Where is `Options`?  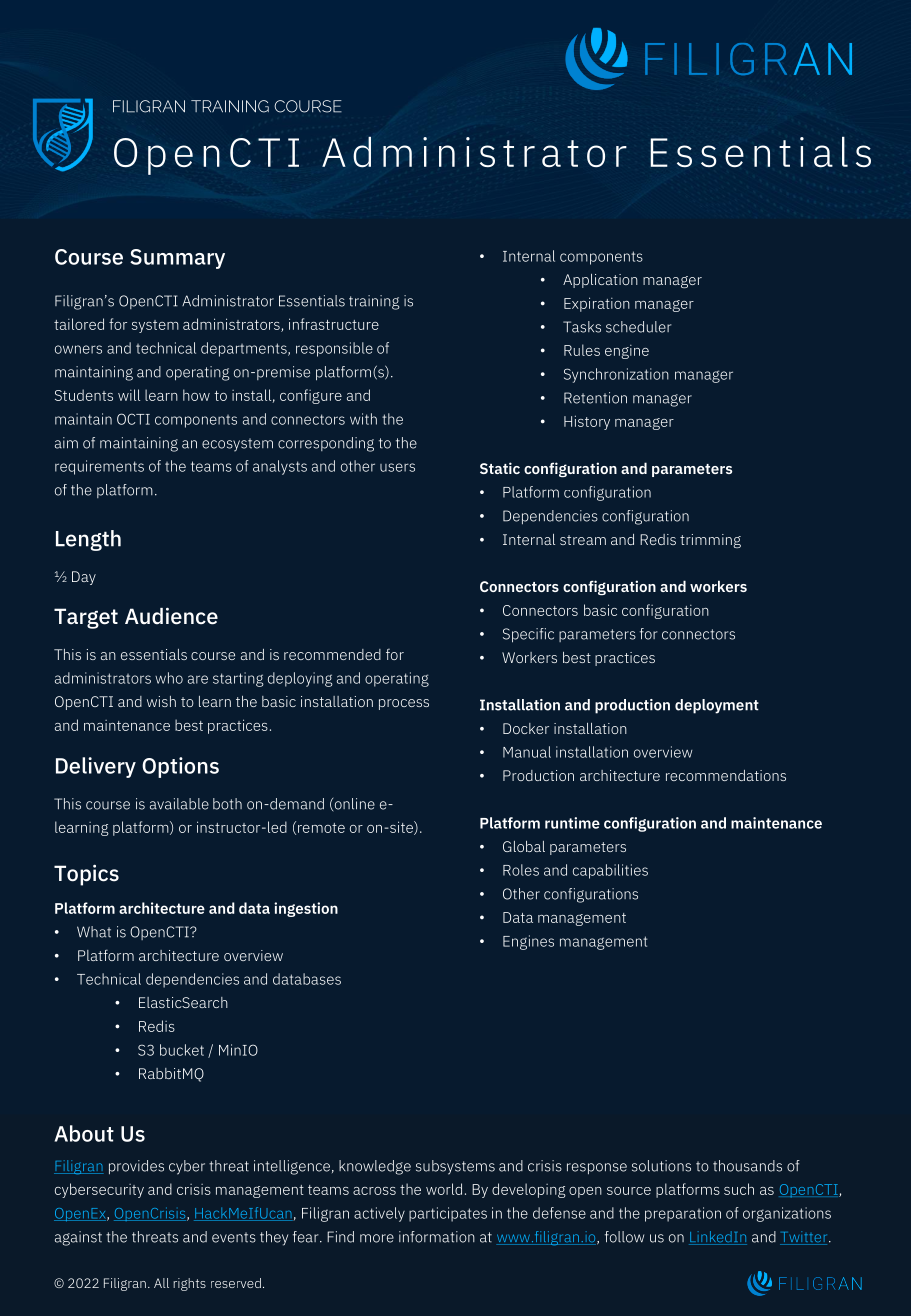 Options is located at coordinates (180, 767).
